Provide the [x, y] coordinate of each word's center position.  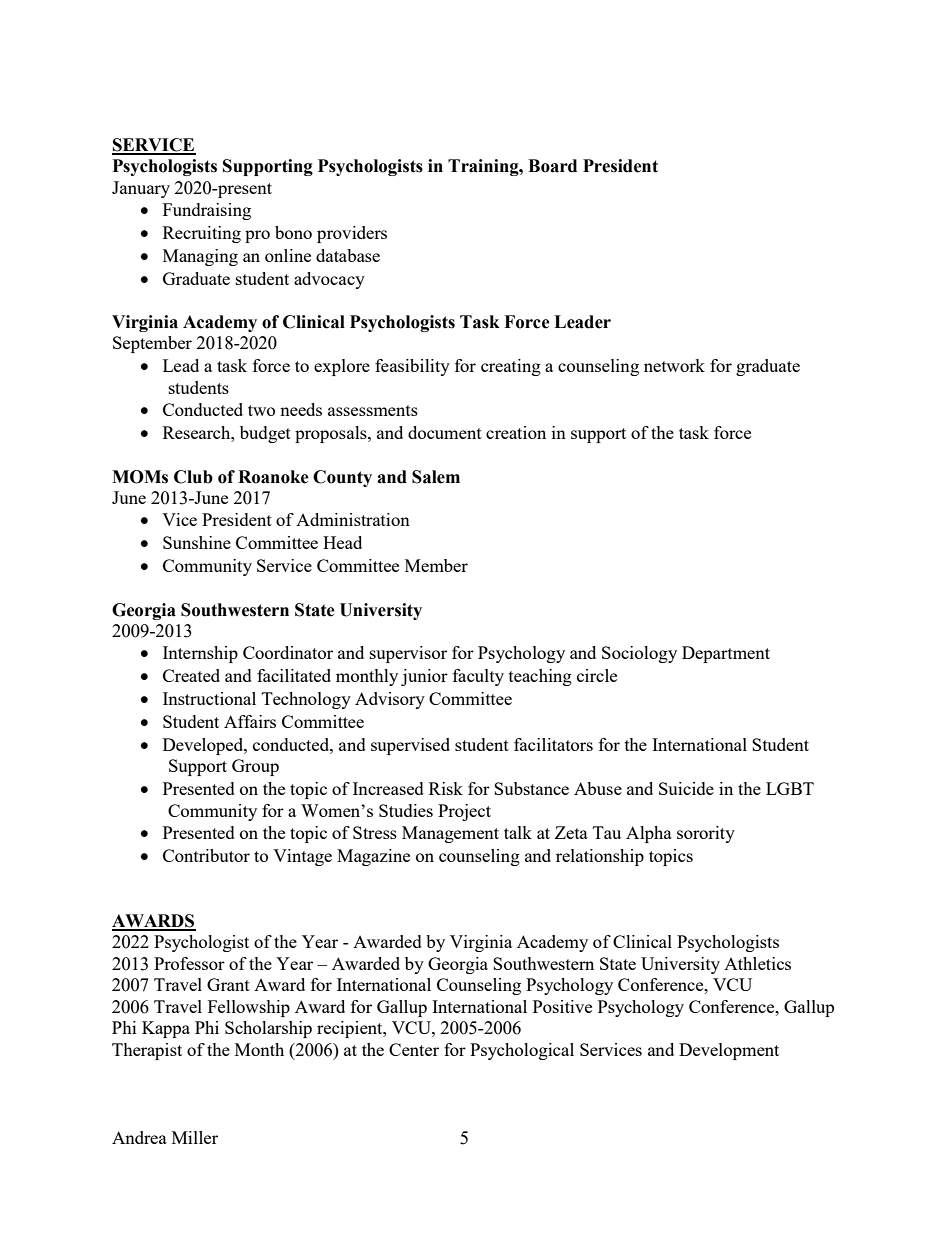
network [674, 365]
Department [726, 654]
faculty [478, 677]
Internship [200, 654]
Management [450, 834]
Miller [195, 1137]
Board [552, 166]
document [445, 432]
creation [516, 432]
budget [265, 434]
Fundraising [207, 211]
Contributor [206, 855]
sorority [706, 834]
